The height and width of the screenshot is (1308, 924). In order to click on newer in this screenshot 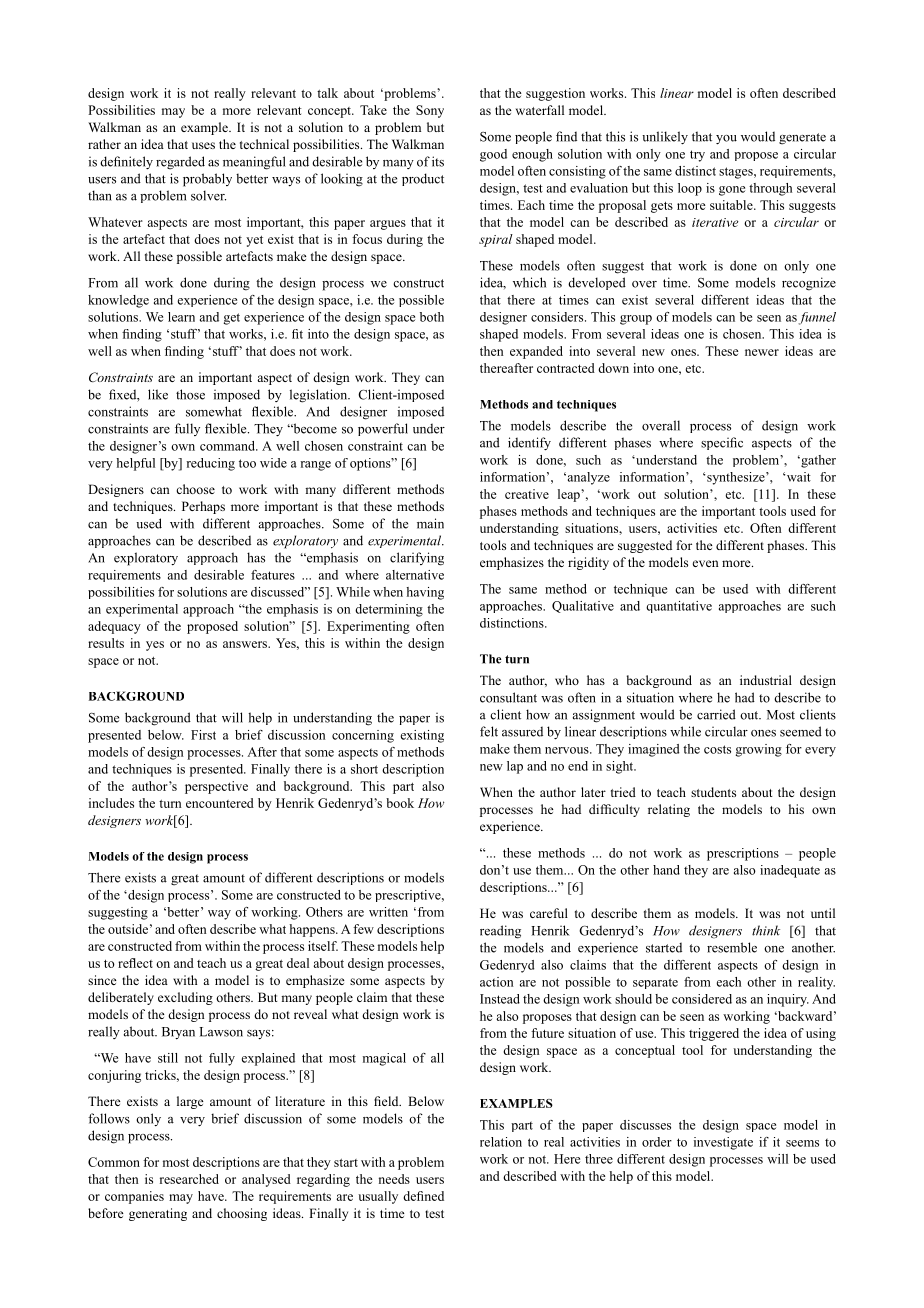, I will do `click(762, 352)`.
